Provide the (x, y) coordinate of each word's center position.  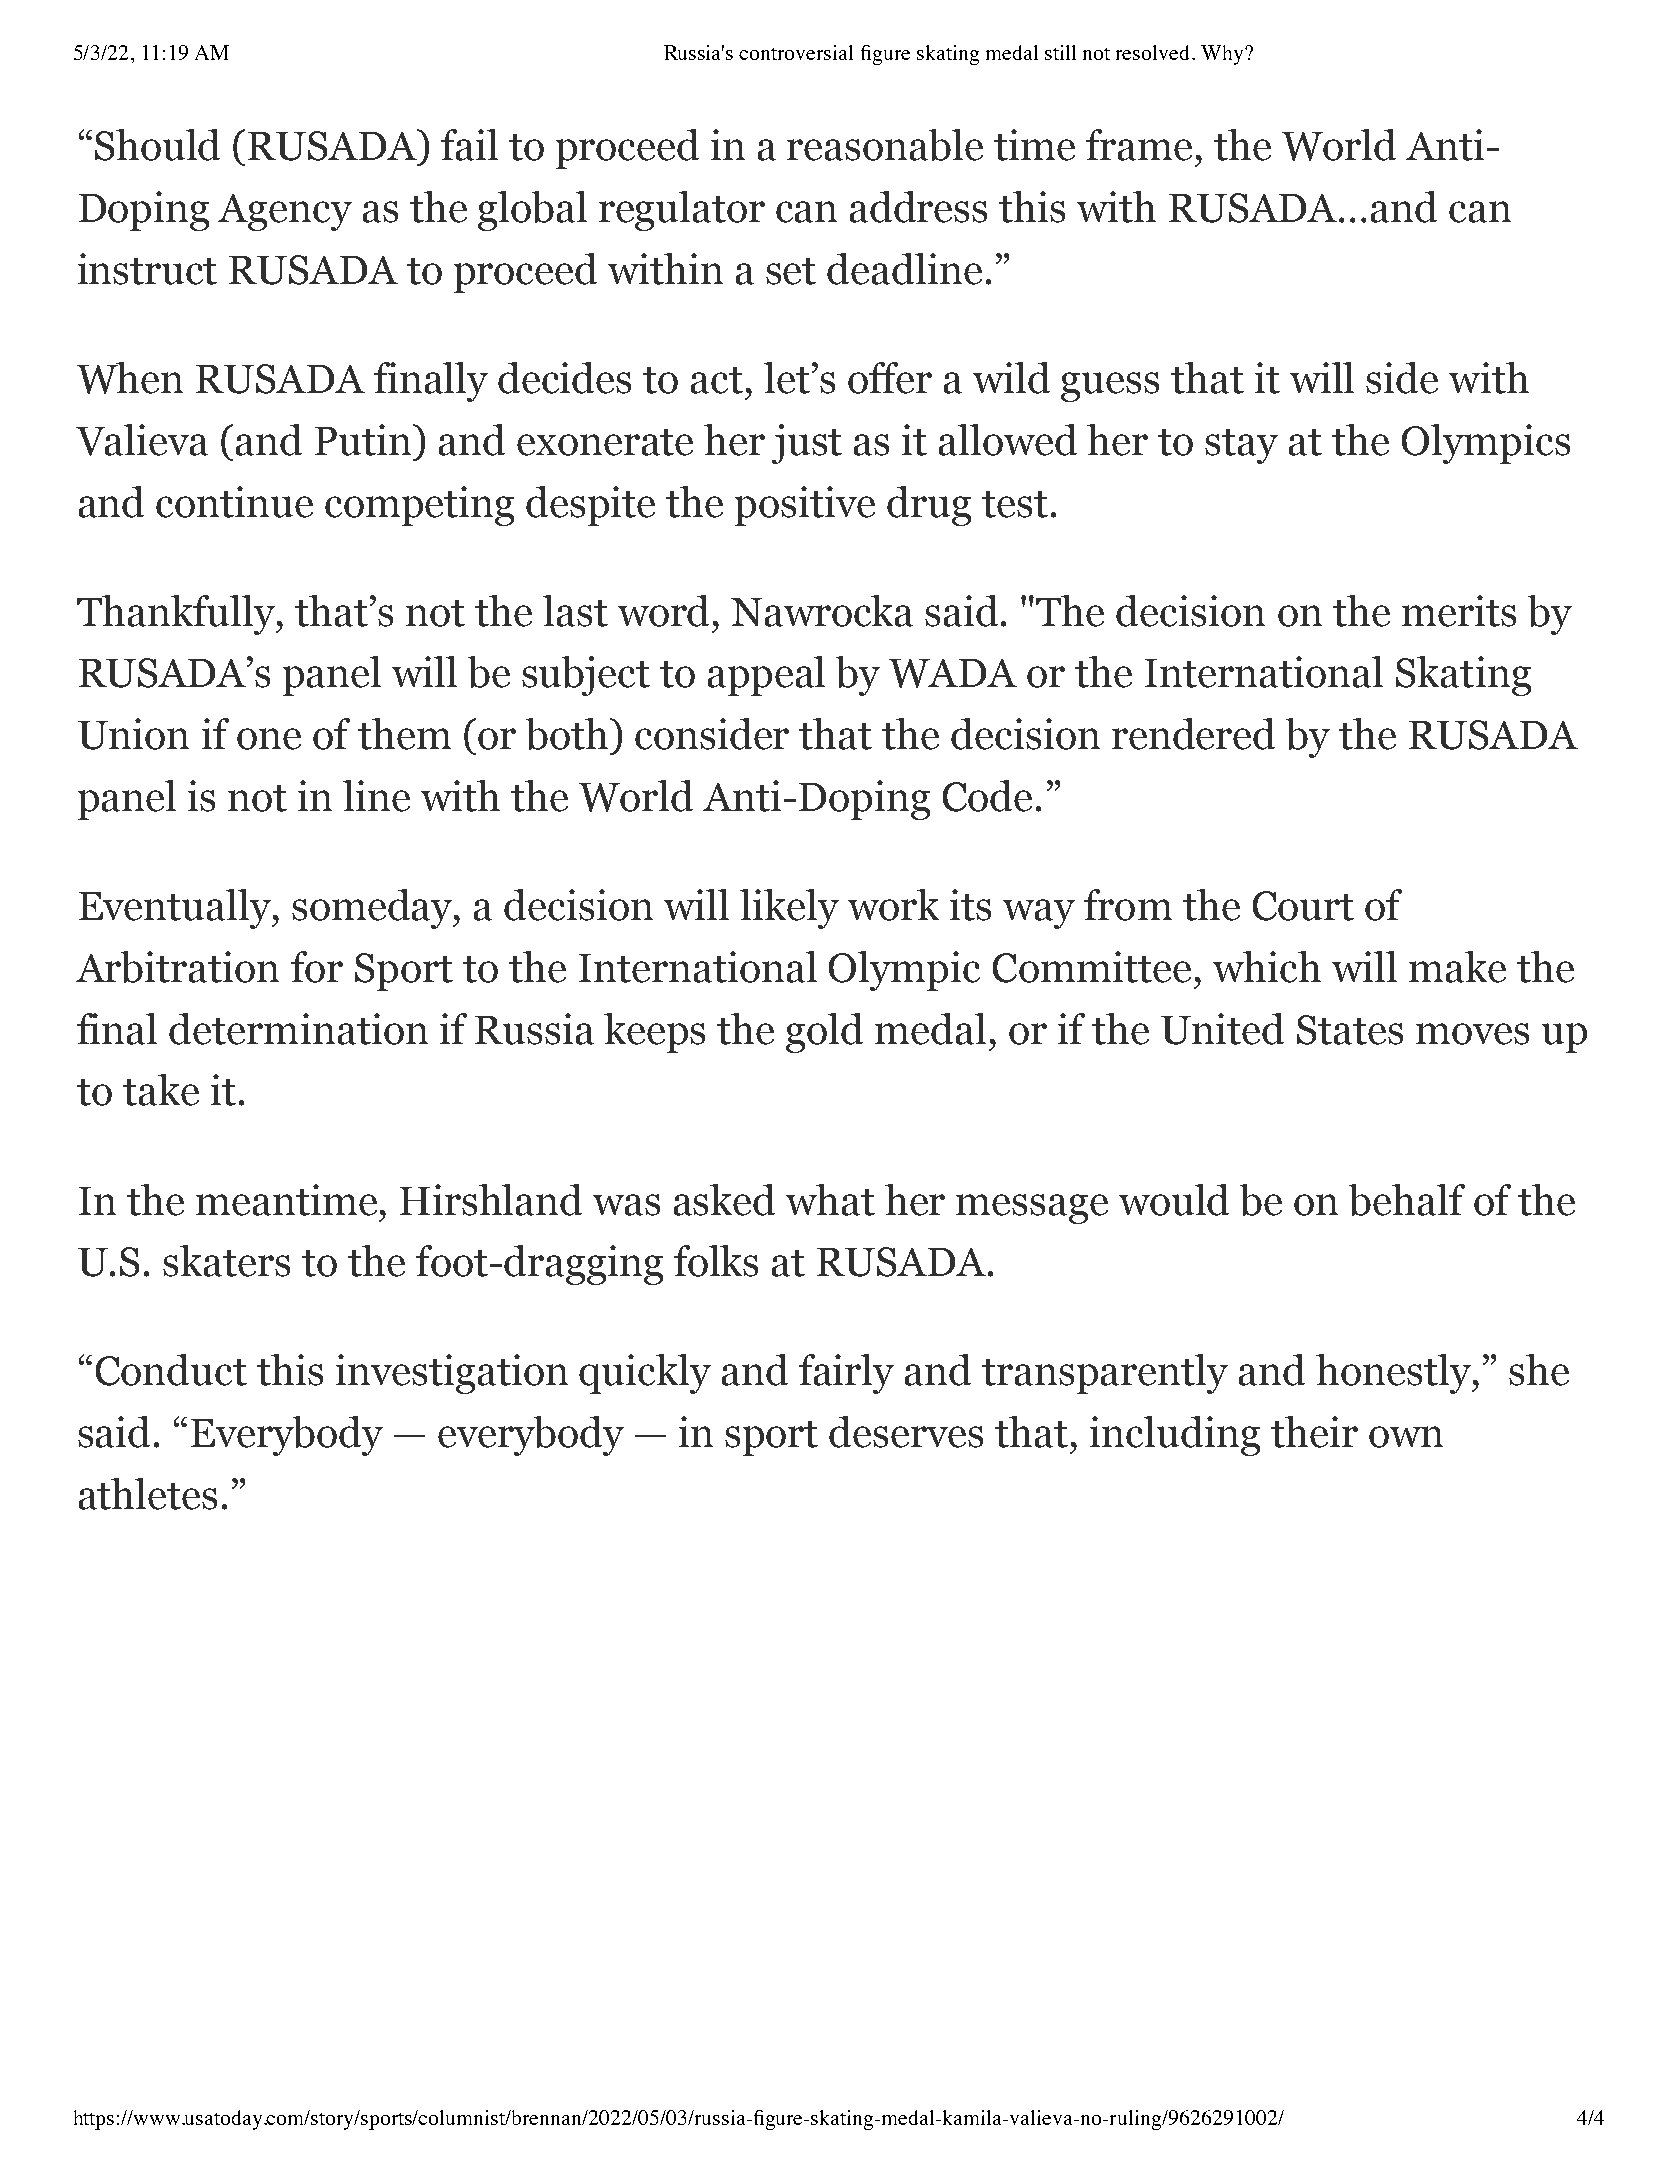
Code (987, 796)
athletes (148, 1494)
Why (1223, 55)
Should (157, 145)
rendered (1193, 734)
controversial (796, 52)
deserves (906, 1432)
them (404, 734)
